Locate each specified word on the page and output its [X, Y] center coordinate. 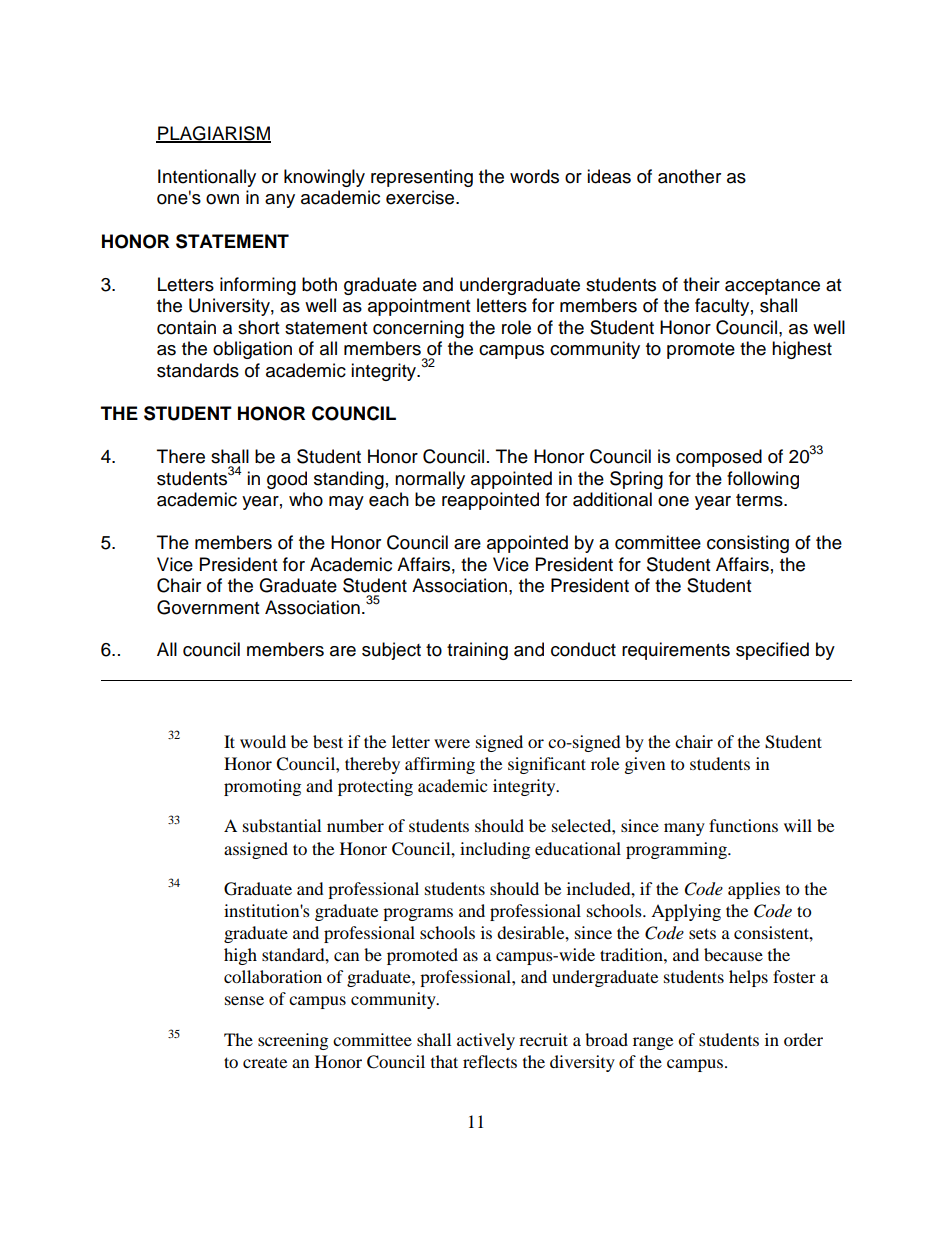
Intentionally [207, 178]
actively [486, 1041]
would [263, 741]
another [689, 176]
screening [293, 1041]
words [534, 176]
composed [719, 458]
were [452, 743]
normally [430, 480]
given [645, 765]
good [287, 480]
